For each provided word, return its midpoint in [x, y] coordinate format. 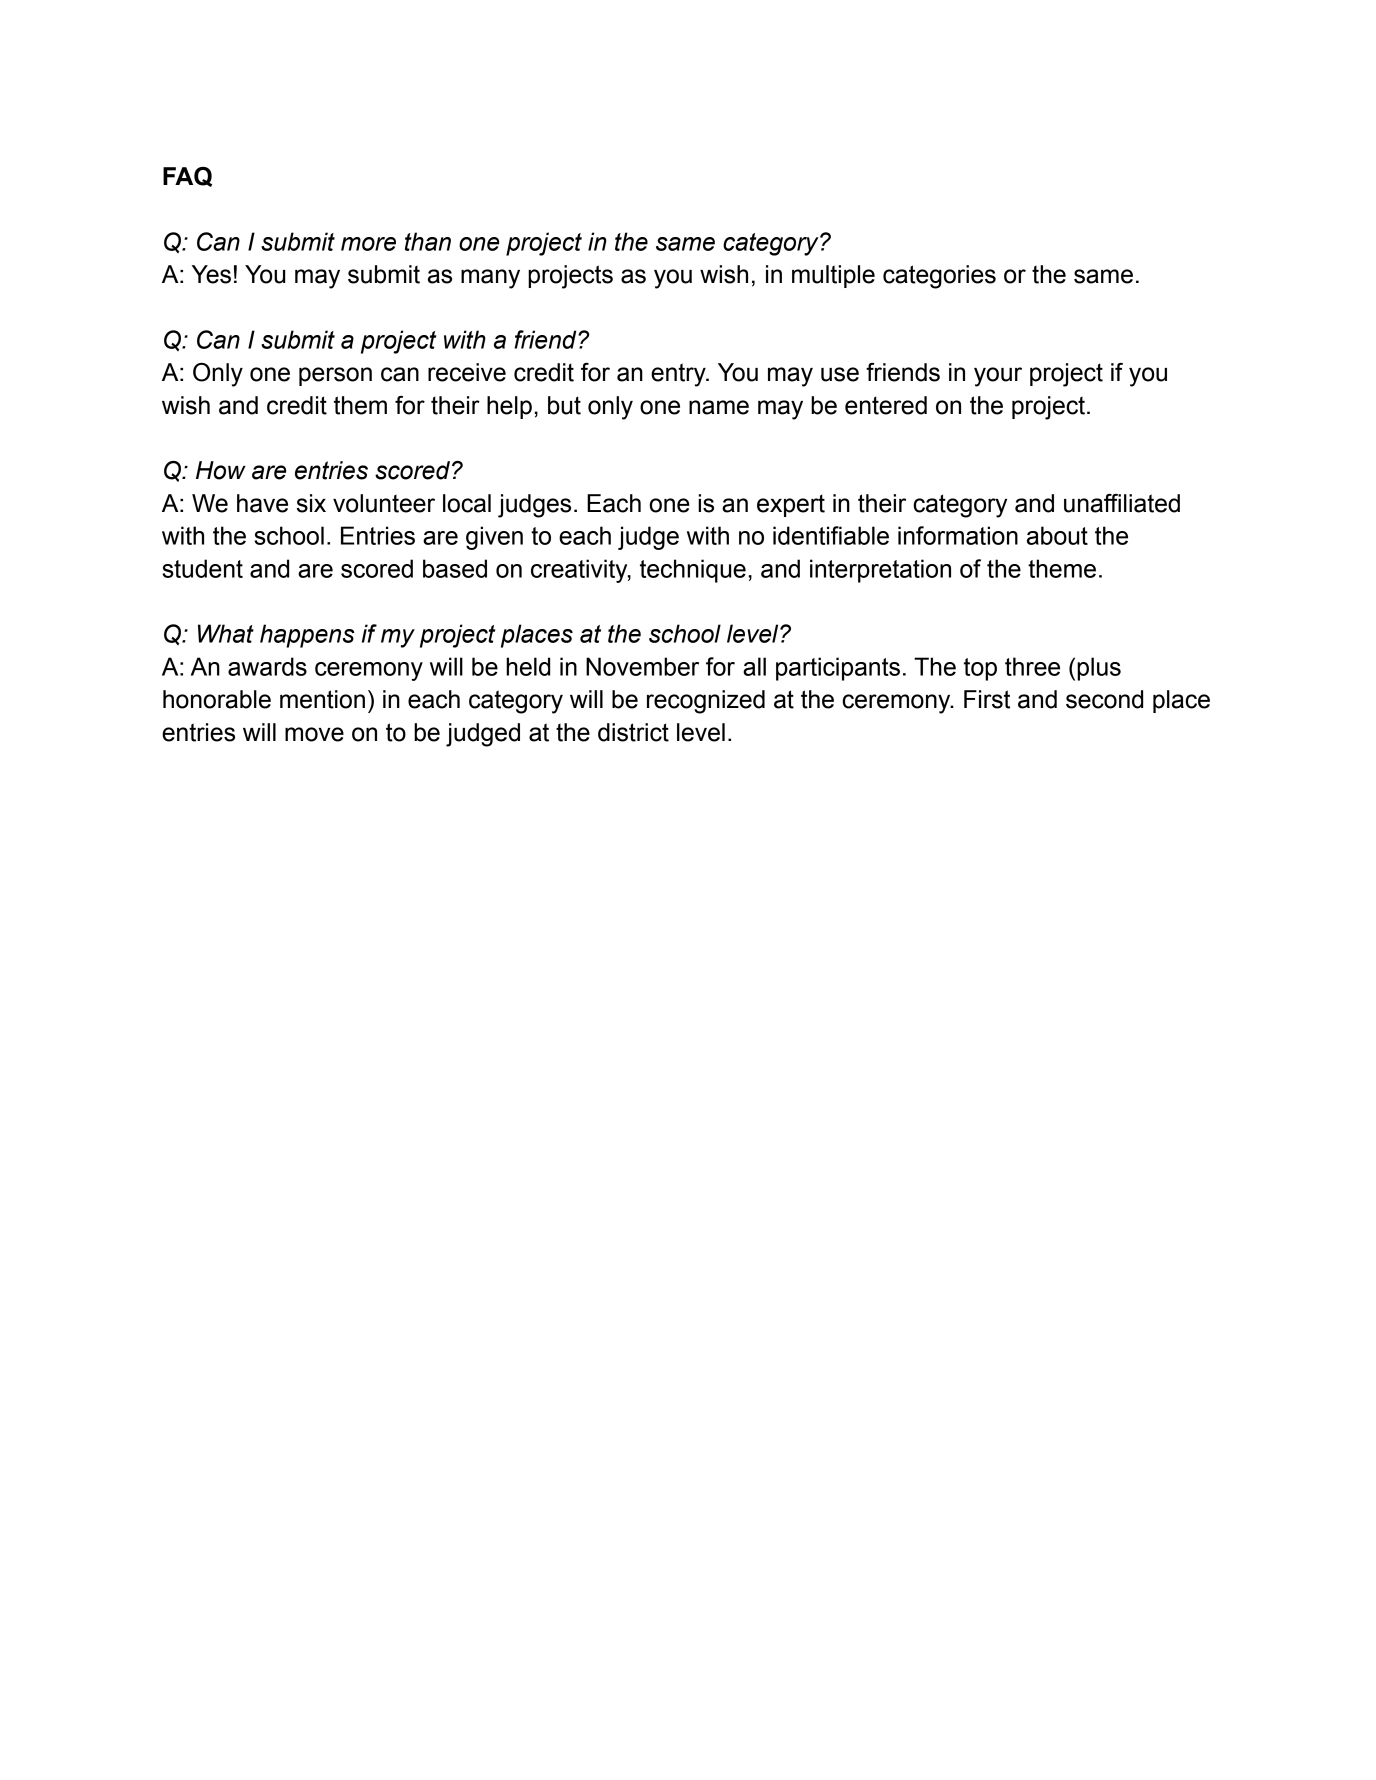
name [719, 407]
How [221, 470]
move [314, 734]
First [987, 699]
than [428, 241]
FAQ [187, 177]
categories [939, 277]
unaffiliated [1122, 503]
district [633, 732]
